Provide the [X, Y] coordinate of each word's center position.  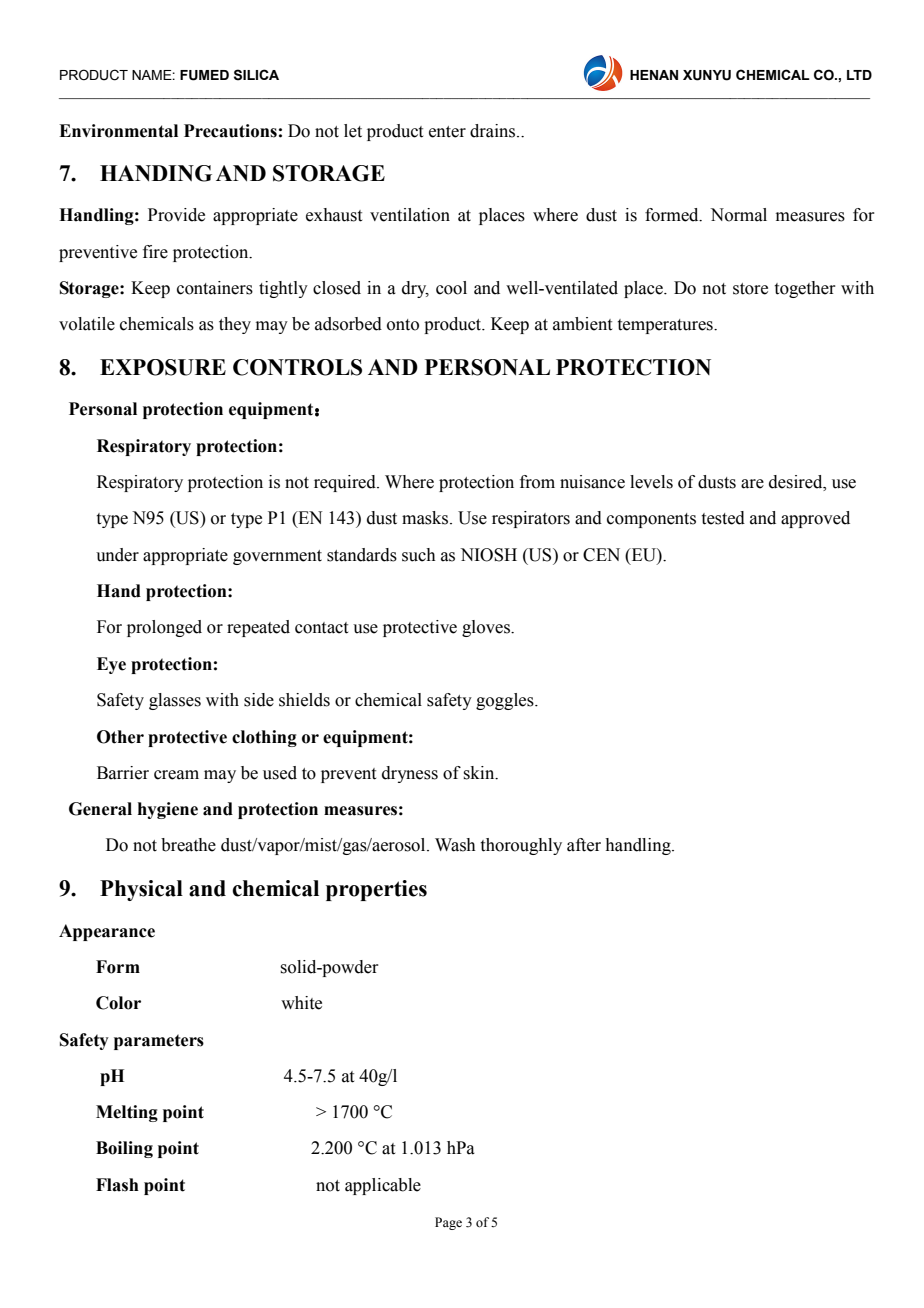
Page [448, 1223]
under [117, 555]
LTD [859, 75]
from [537, 482]
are [752, 484]
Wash [455, 845]
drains [494, 131]
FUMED [204, 75]
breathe [188, 845]
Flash [117, 1185]
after [584, 845]
